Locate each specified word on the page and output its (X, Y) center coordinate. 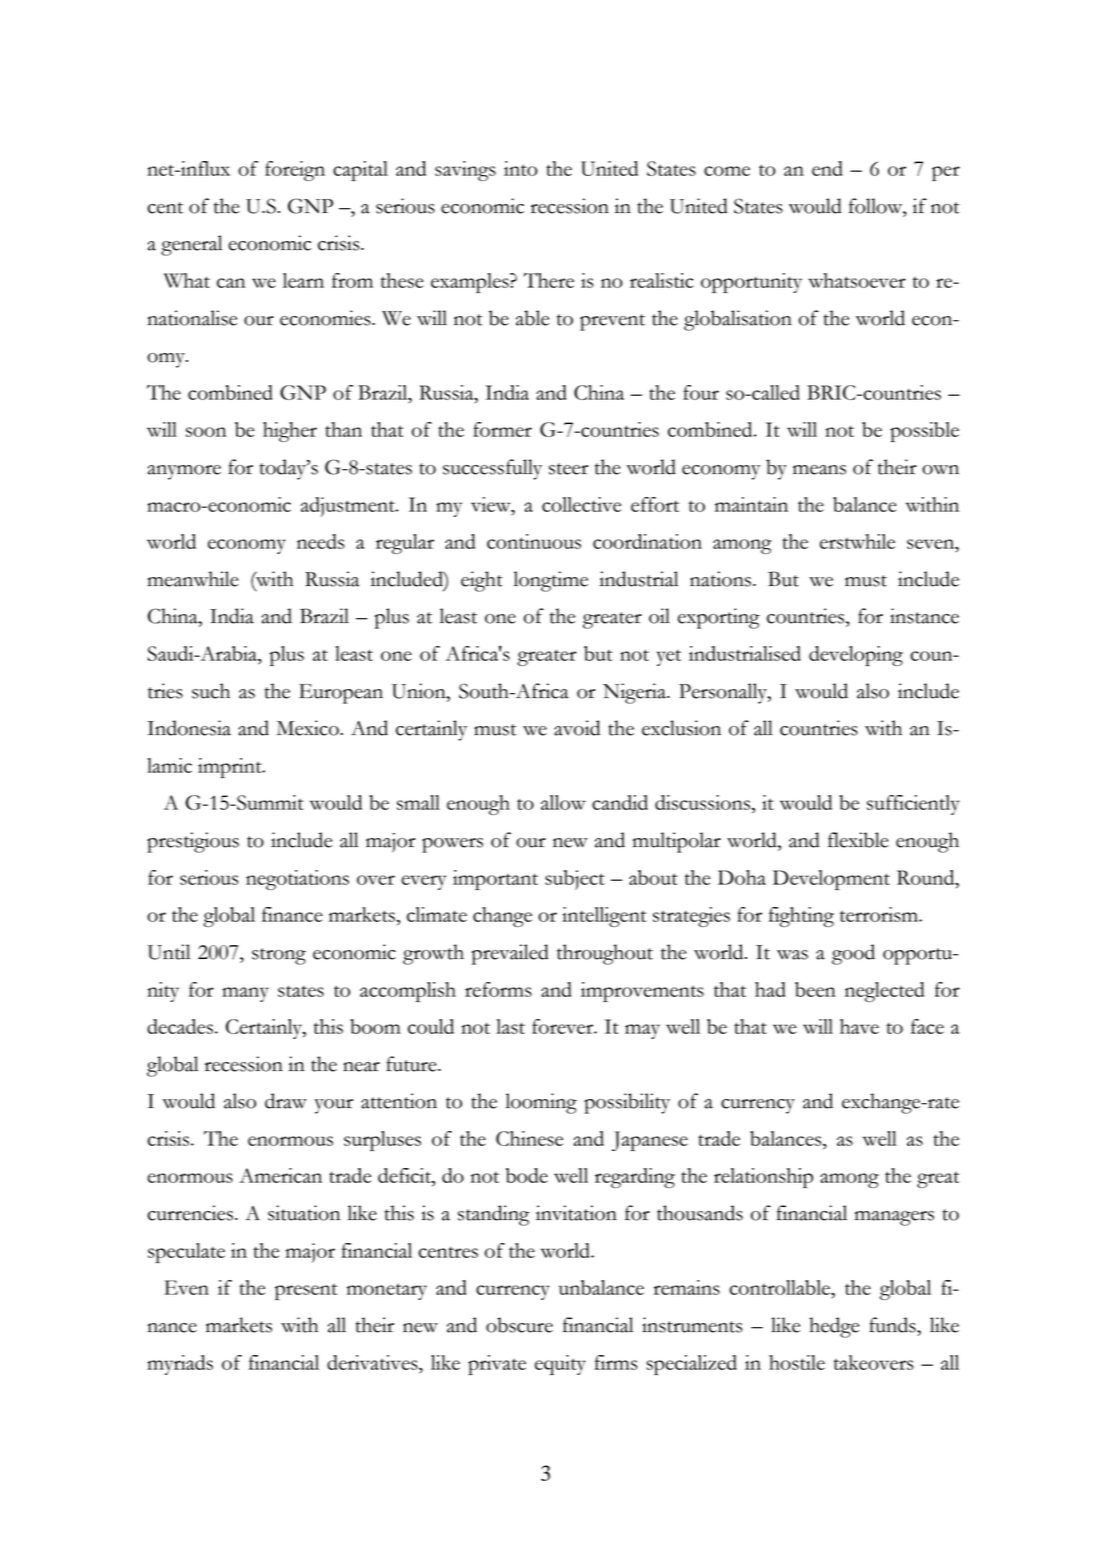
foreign (295, 171)
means (819, 470)
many (245, 994)
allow (563, 802)
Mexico (308, 728)
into (520, 168)
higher (290, 432)
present (306, 1292)
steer (568, 469)
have (859, 1026)
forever (563, 1026)
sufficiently (913, 805)
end (827, 168)
